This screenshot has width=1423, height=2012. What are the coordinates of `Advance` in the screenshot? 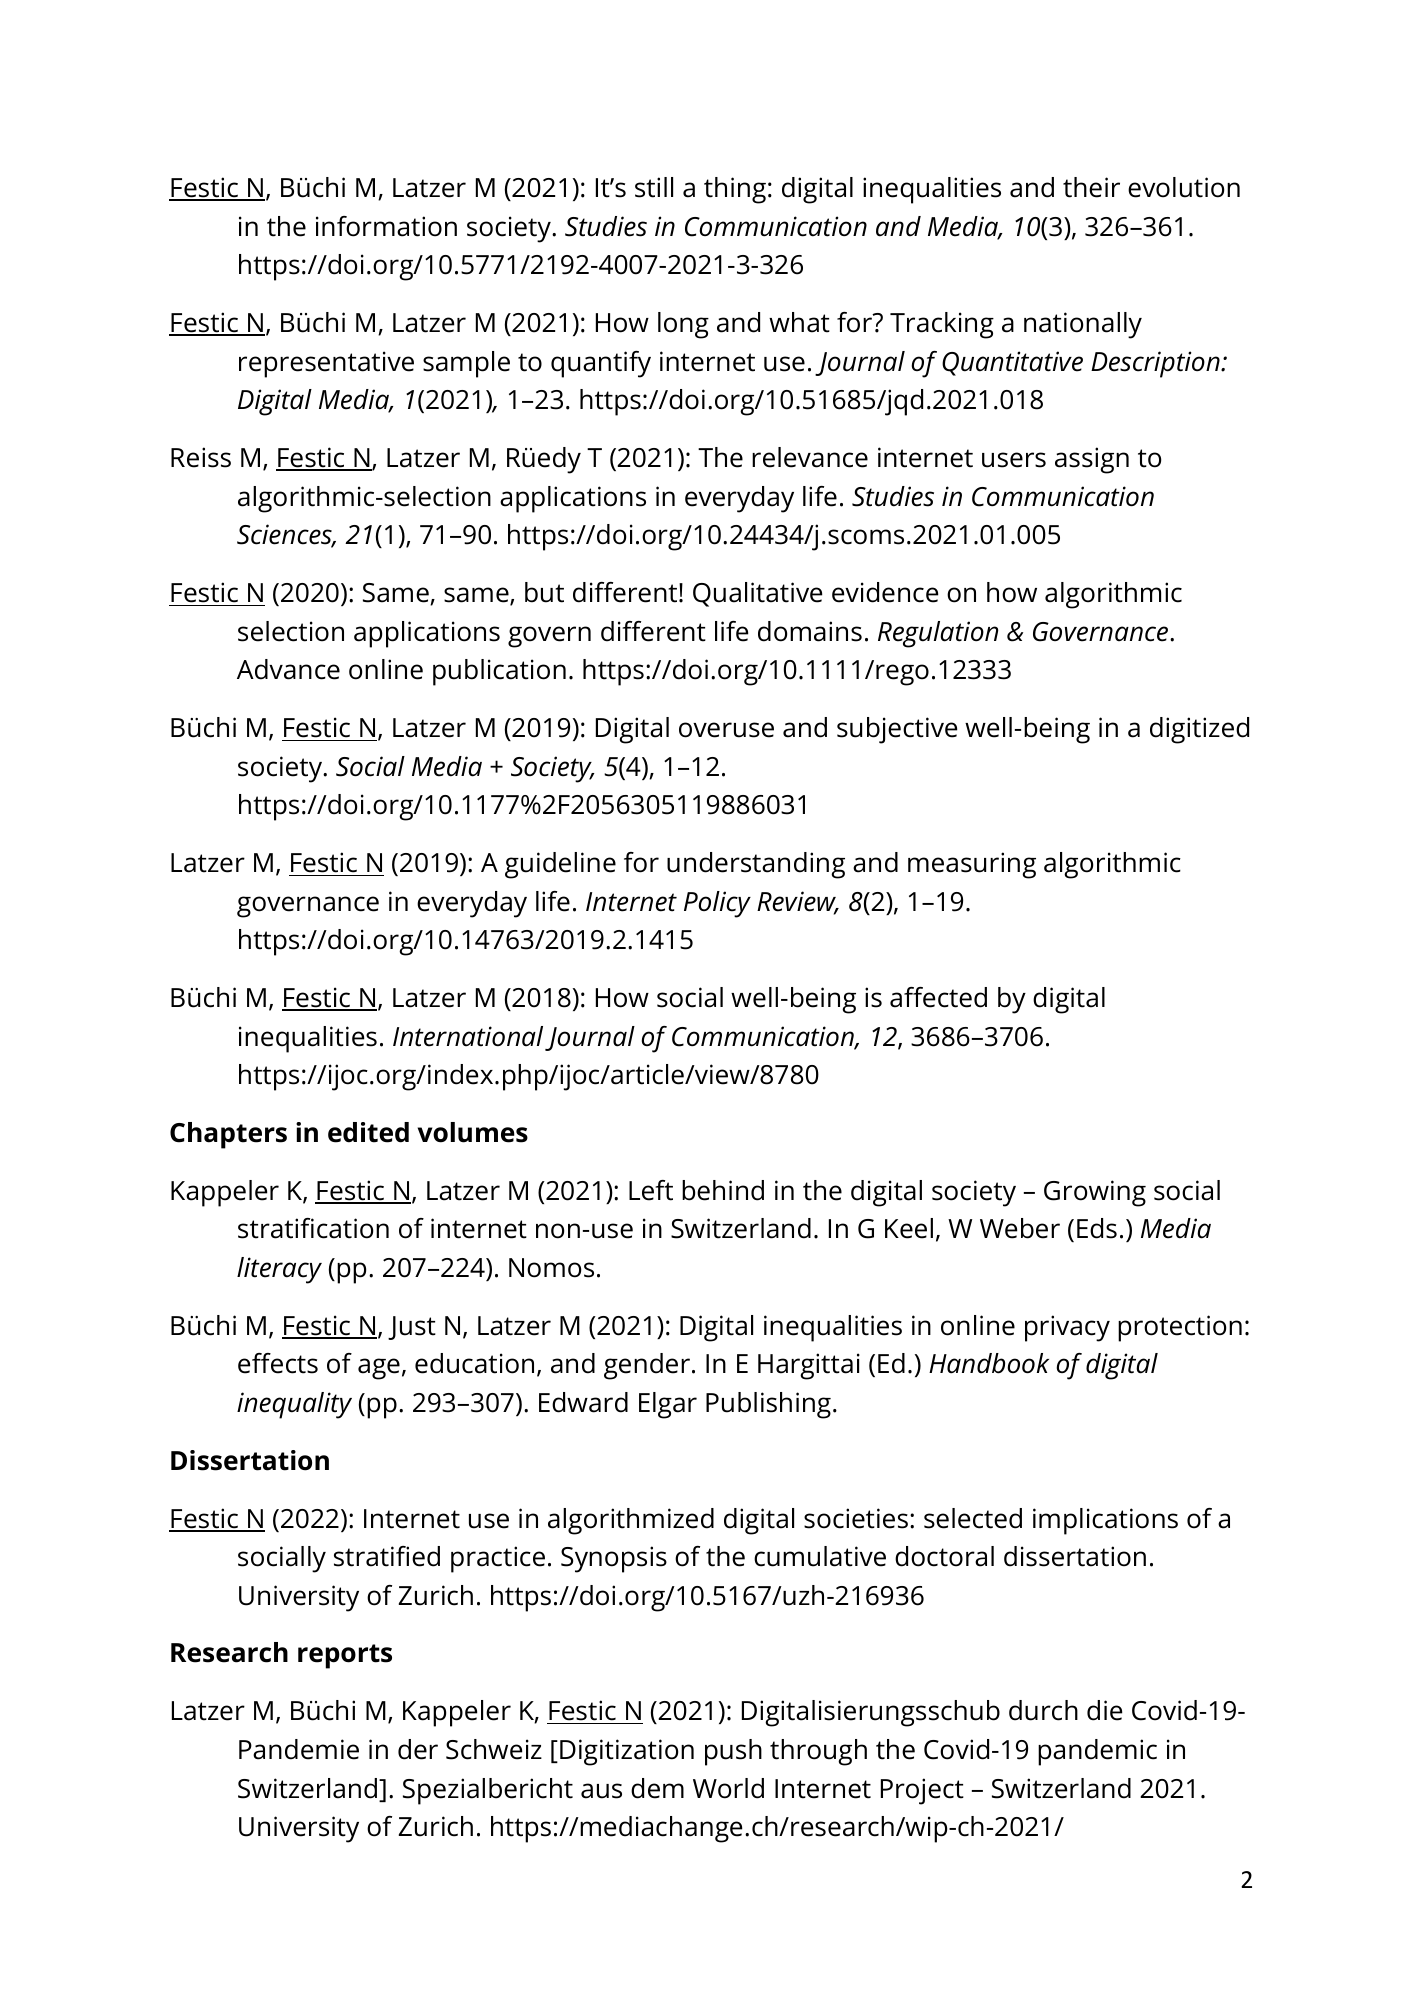 It's located at (288, 669).
